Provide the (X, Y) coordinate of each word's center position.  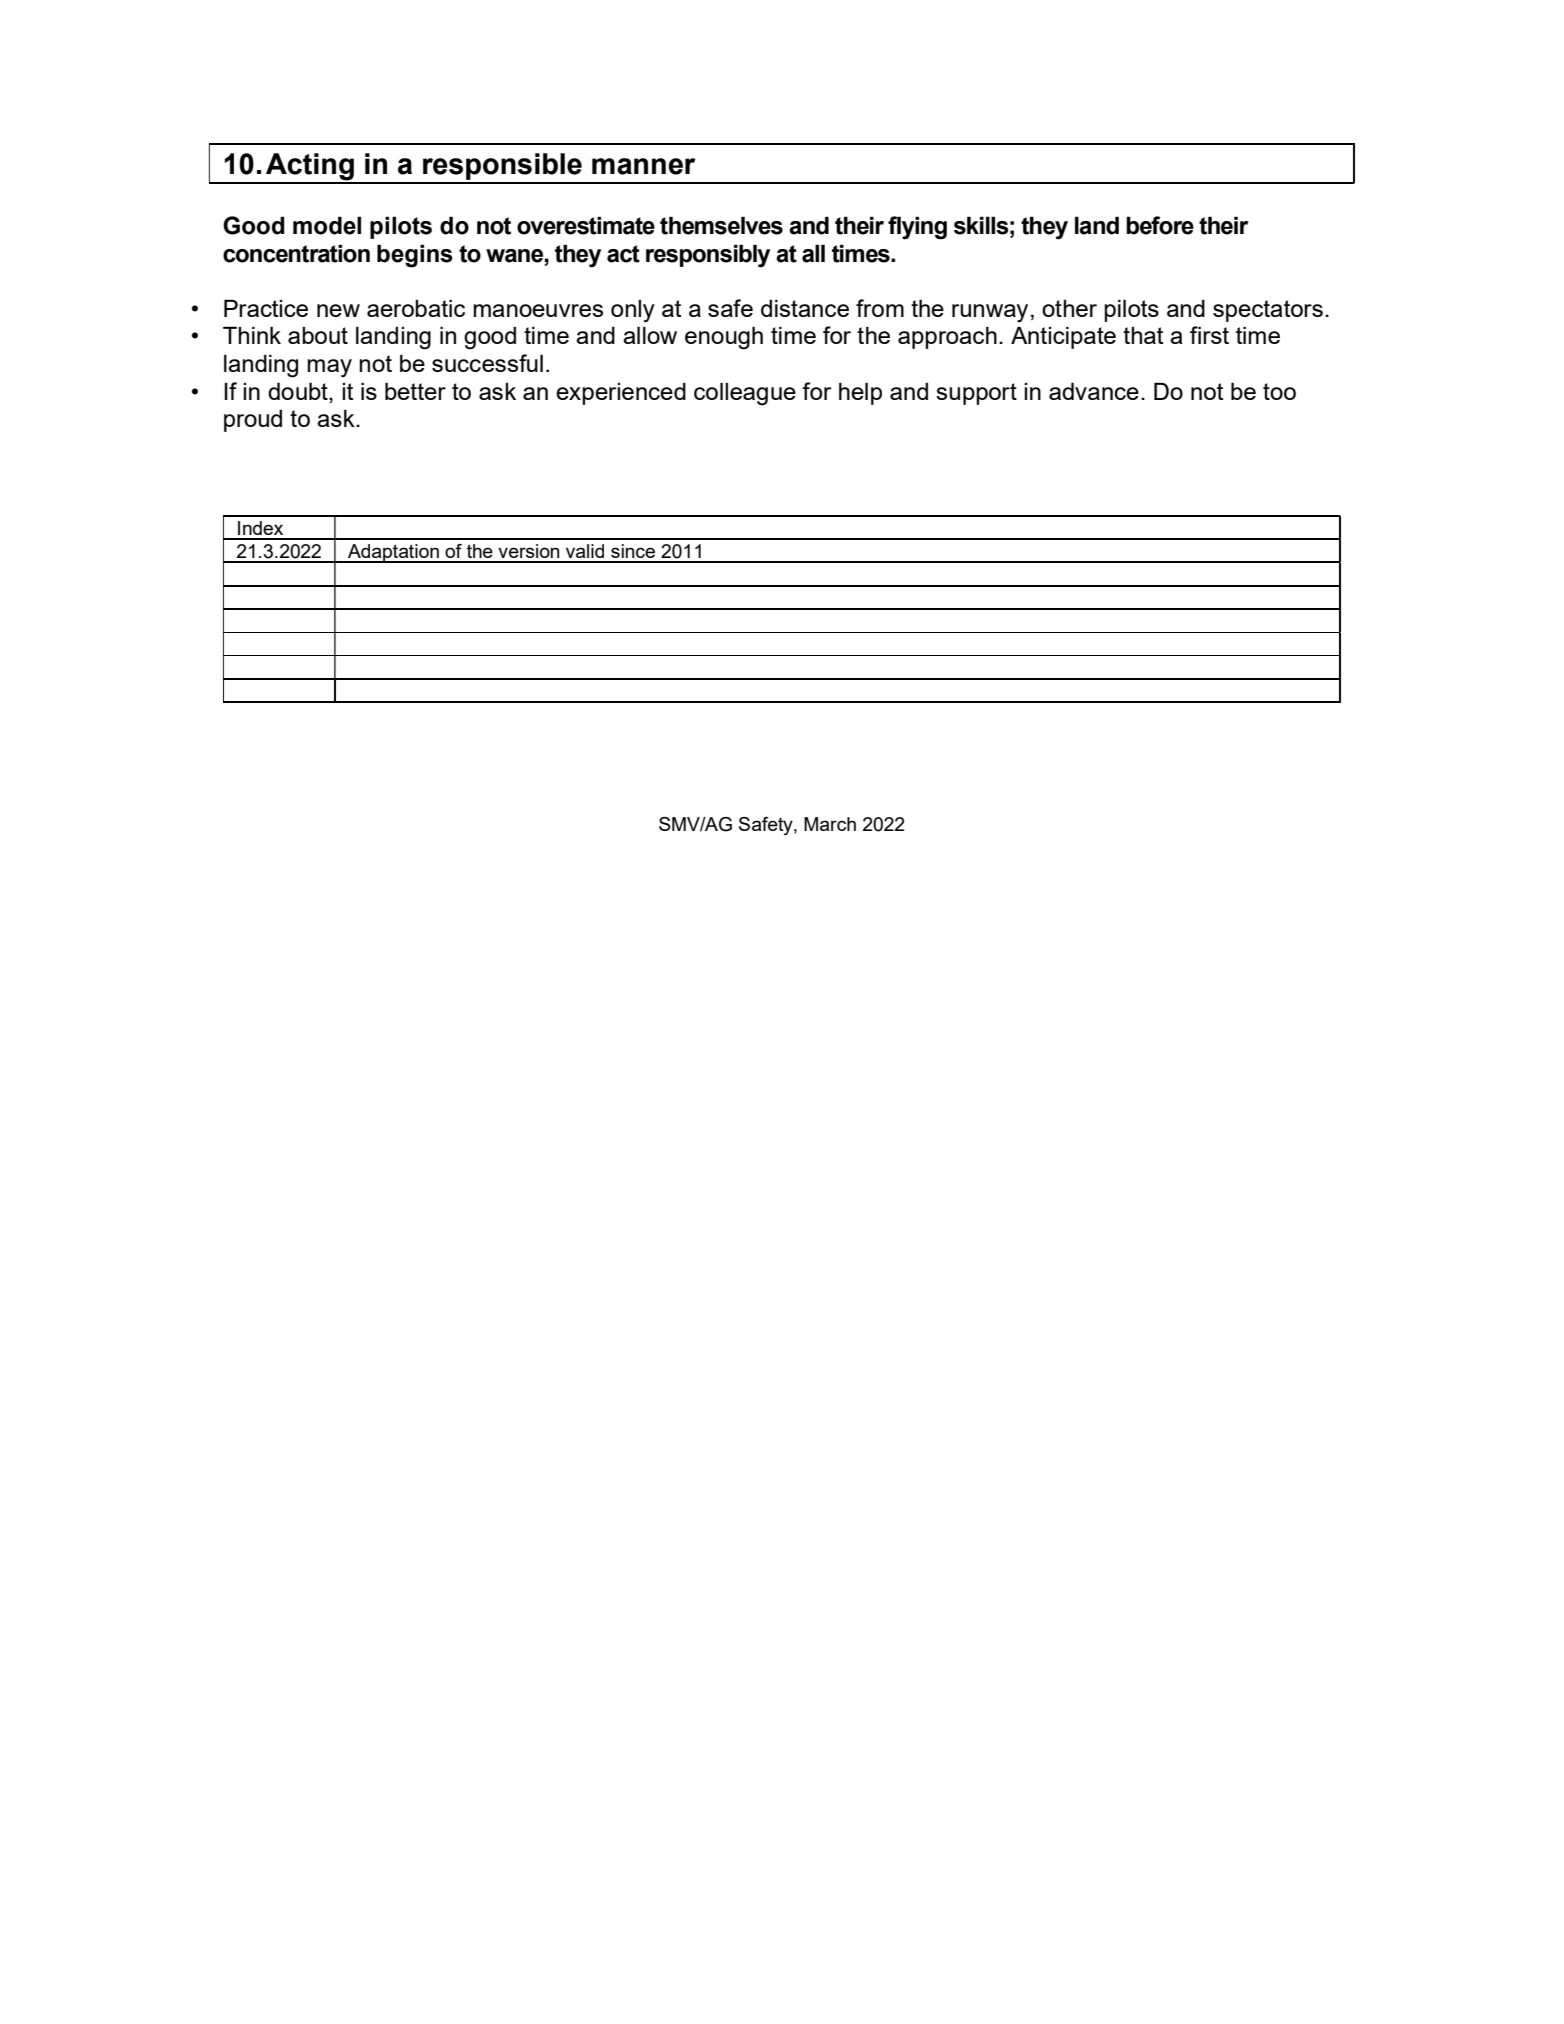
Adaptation (393, 553)
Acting (310, 168)
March (830, 824)
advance (1094, 391)
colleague (745, 394)
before (1160, 225)
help (860, 393)
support (976, 394)
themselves (721, 225)
